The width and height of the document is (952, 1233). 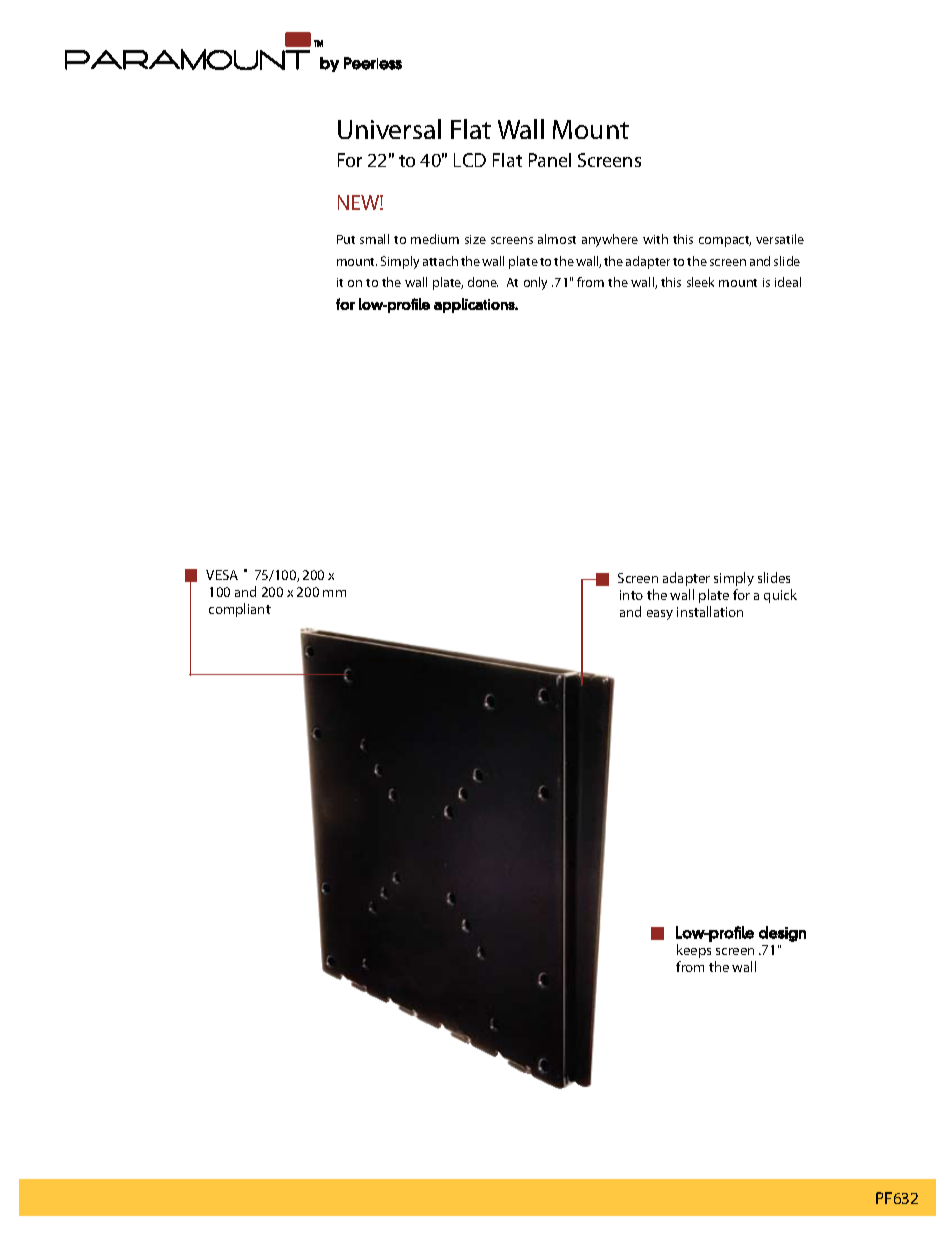 What do you see at coordinates (389, 129) in the document?
I see `Universal` at bounding box center [389, 129].
